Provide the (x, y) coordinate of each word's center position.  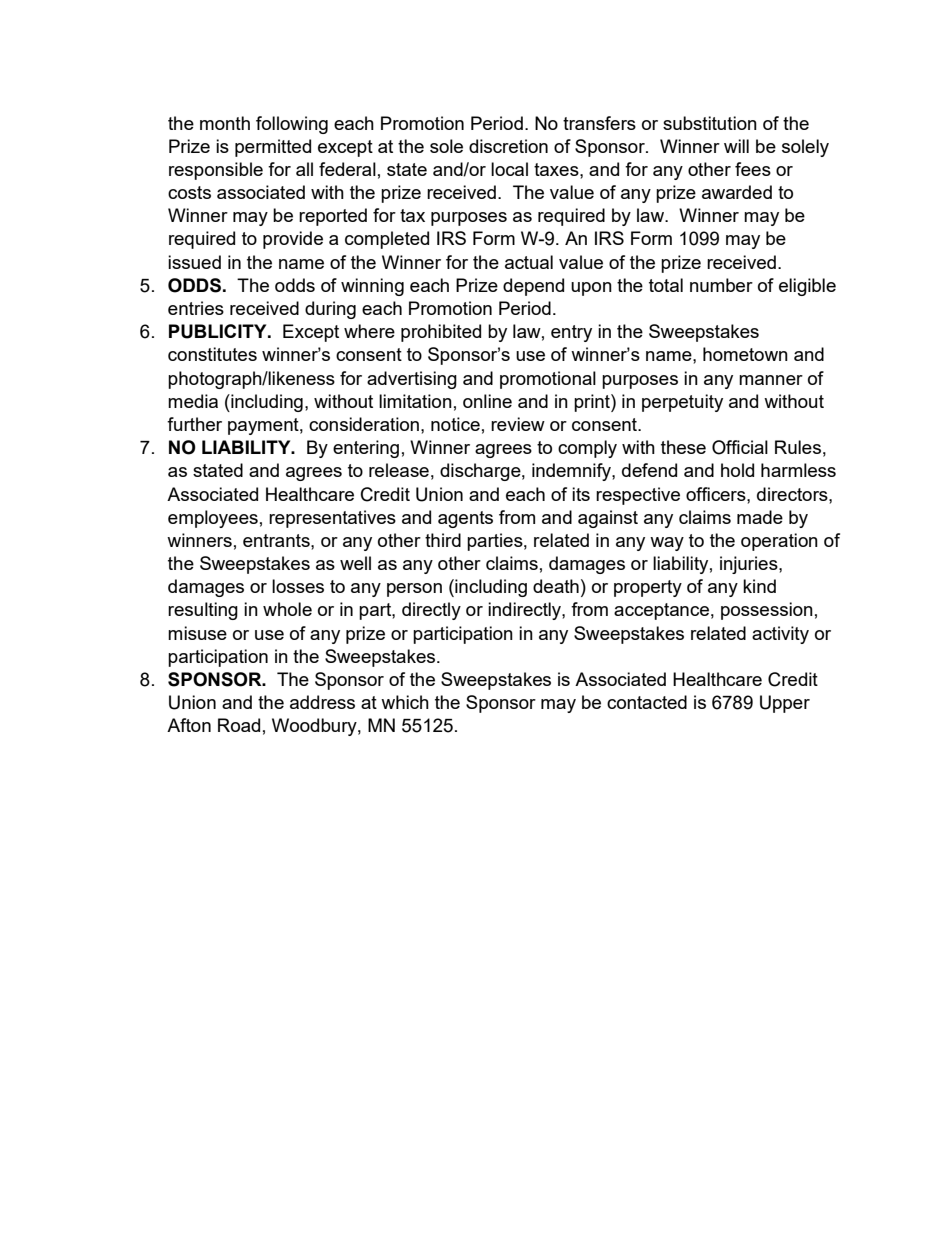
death (556, 586)
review (518, 424)
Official (740, 447)
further (194, 424)
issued (194, 262)
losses (298, 586)
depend (533, 287)
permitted (273, 148)
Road (239, 725)
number (721, 285)
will (736, 146)
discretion (508, 146)
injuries (750, 565)
